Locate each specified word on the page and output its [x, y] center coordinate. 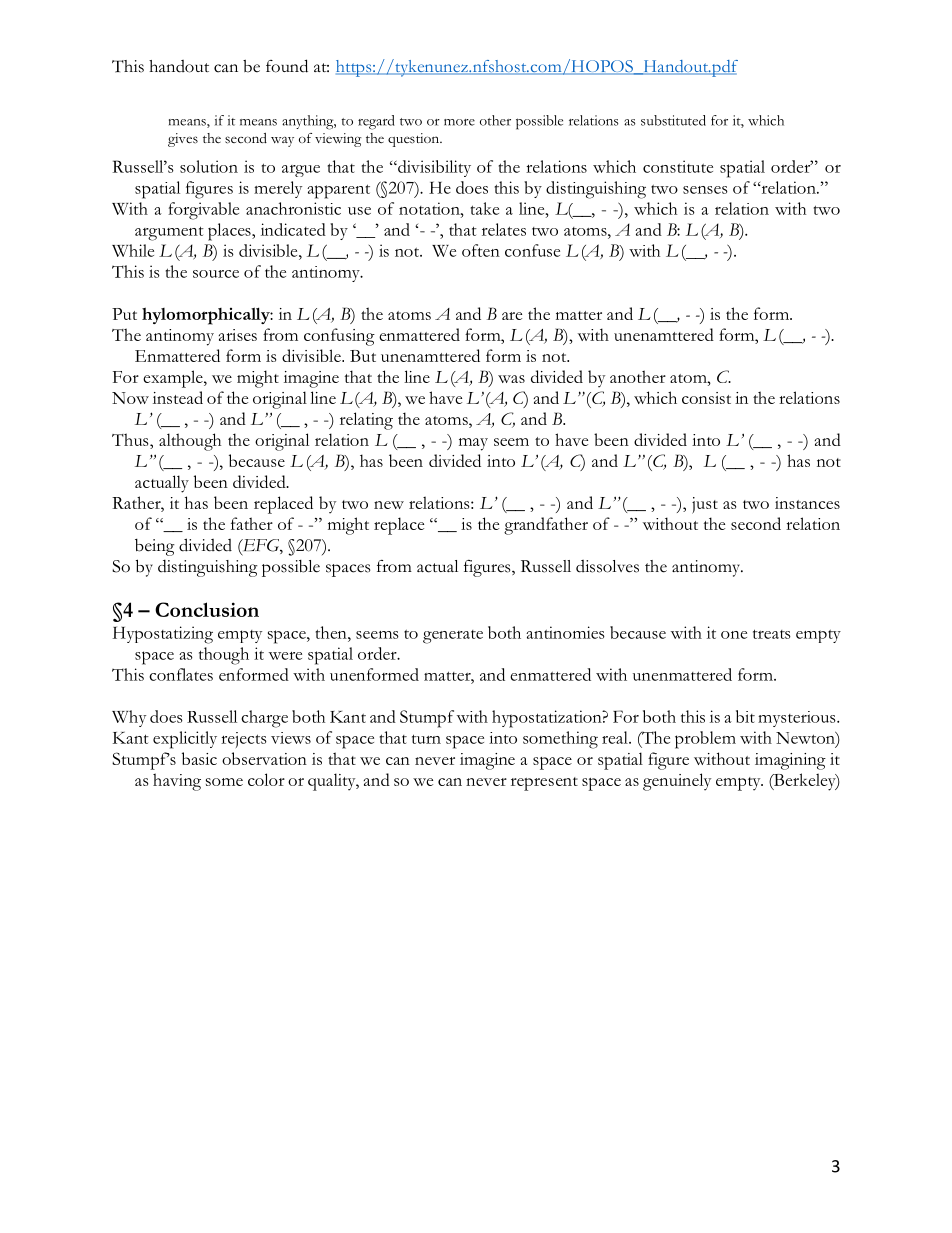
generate [453, 637]
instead [178, 397]
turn [426, 739]
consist [706, 398]
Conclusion [207, 609]
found [287, 66]
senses [705, 190]
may [473, 444]
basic [199, 758]
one [734, 635]
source [216, 274]
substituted [673, 120]
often [481, 250]
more [459, 122]
